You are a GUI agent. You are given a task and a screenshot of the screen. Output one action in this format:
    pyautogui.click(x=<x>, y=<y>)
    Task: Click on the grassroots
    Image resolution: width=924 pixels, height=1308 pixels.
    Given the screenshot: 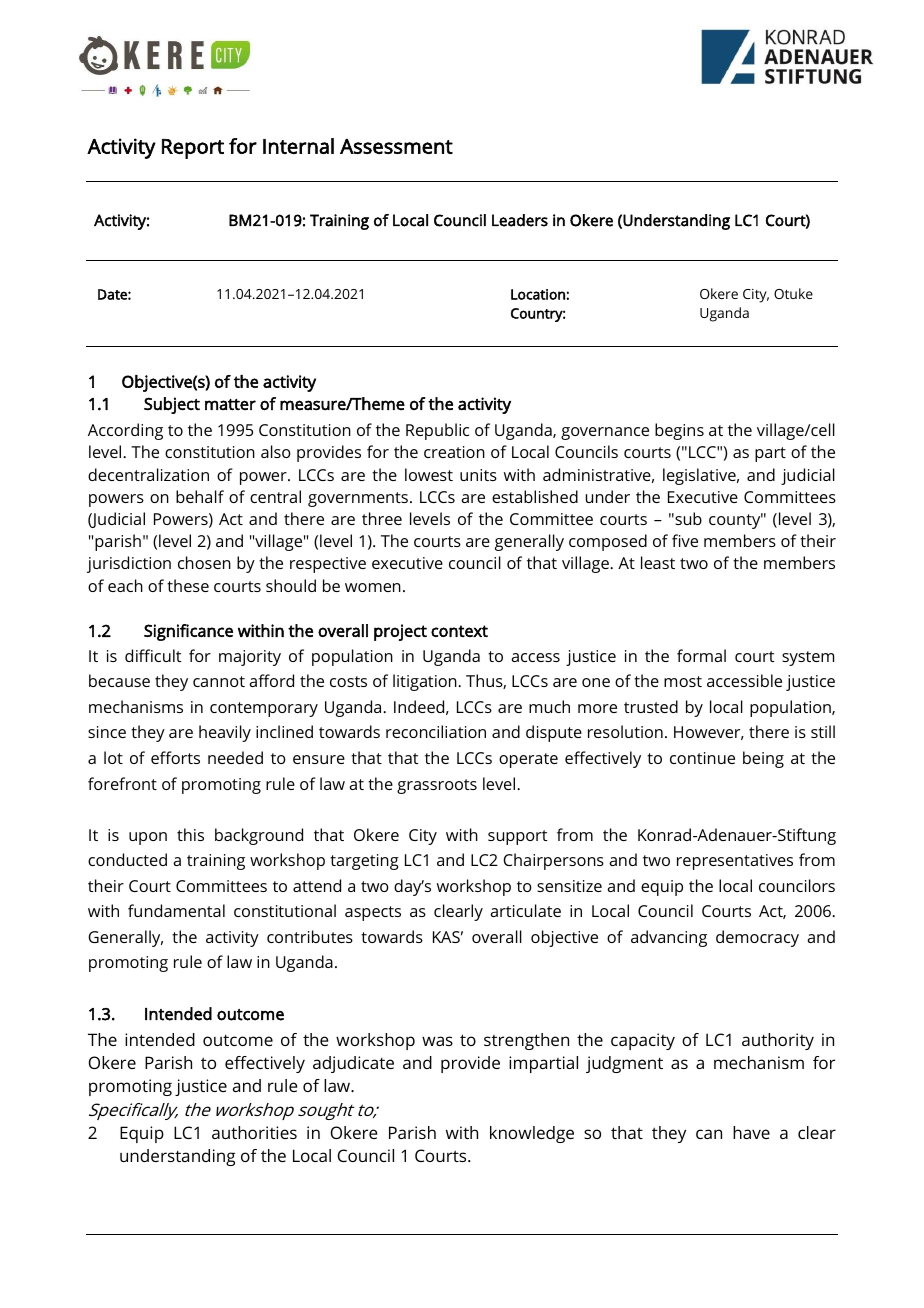 What is the action you would take?
    pyautogui.click(x=437, y=786)
